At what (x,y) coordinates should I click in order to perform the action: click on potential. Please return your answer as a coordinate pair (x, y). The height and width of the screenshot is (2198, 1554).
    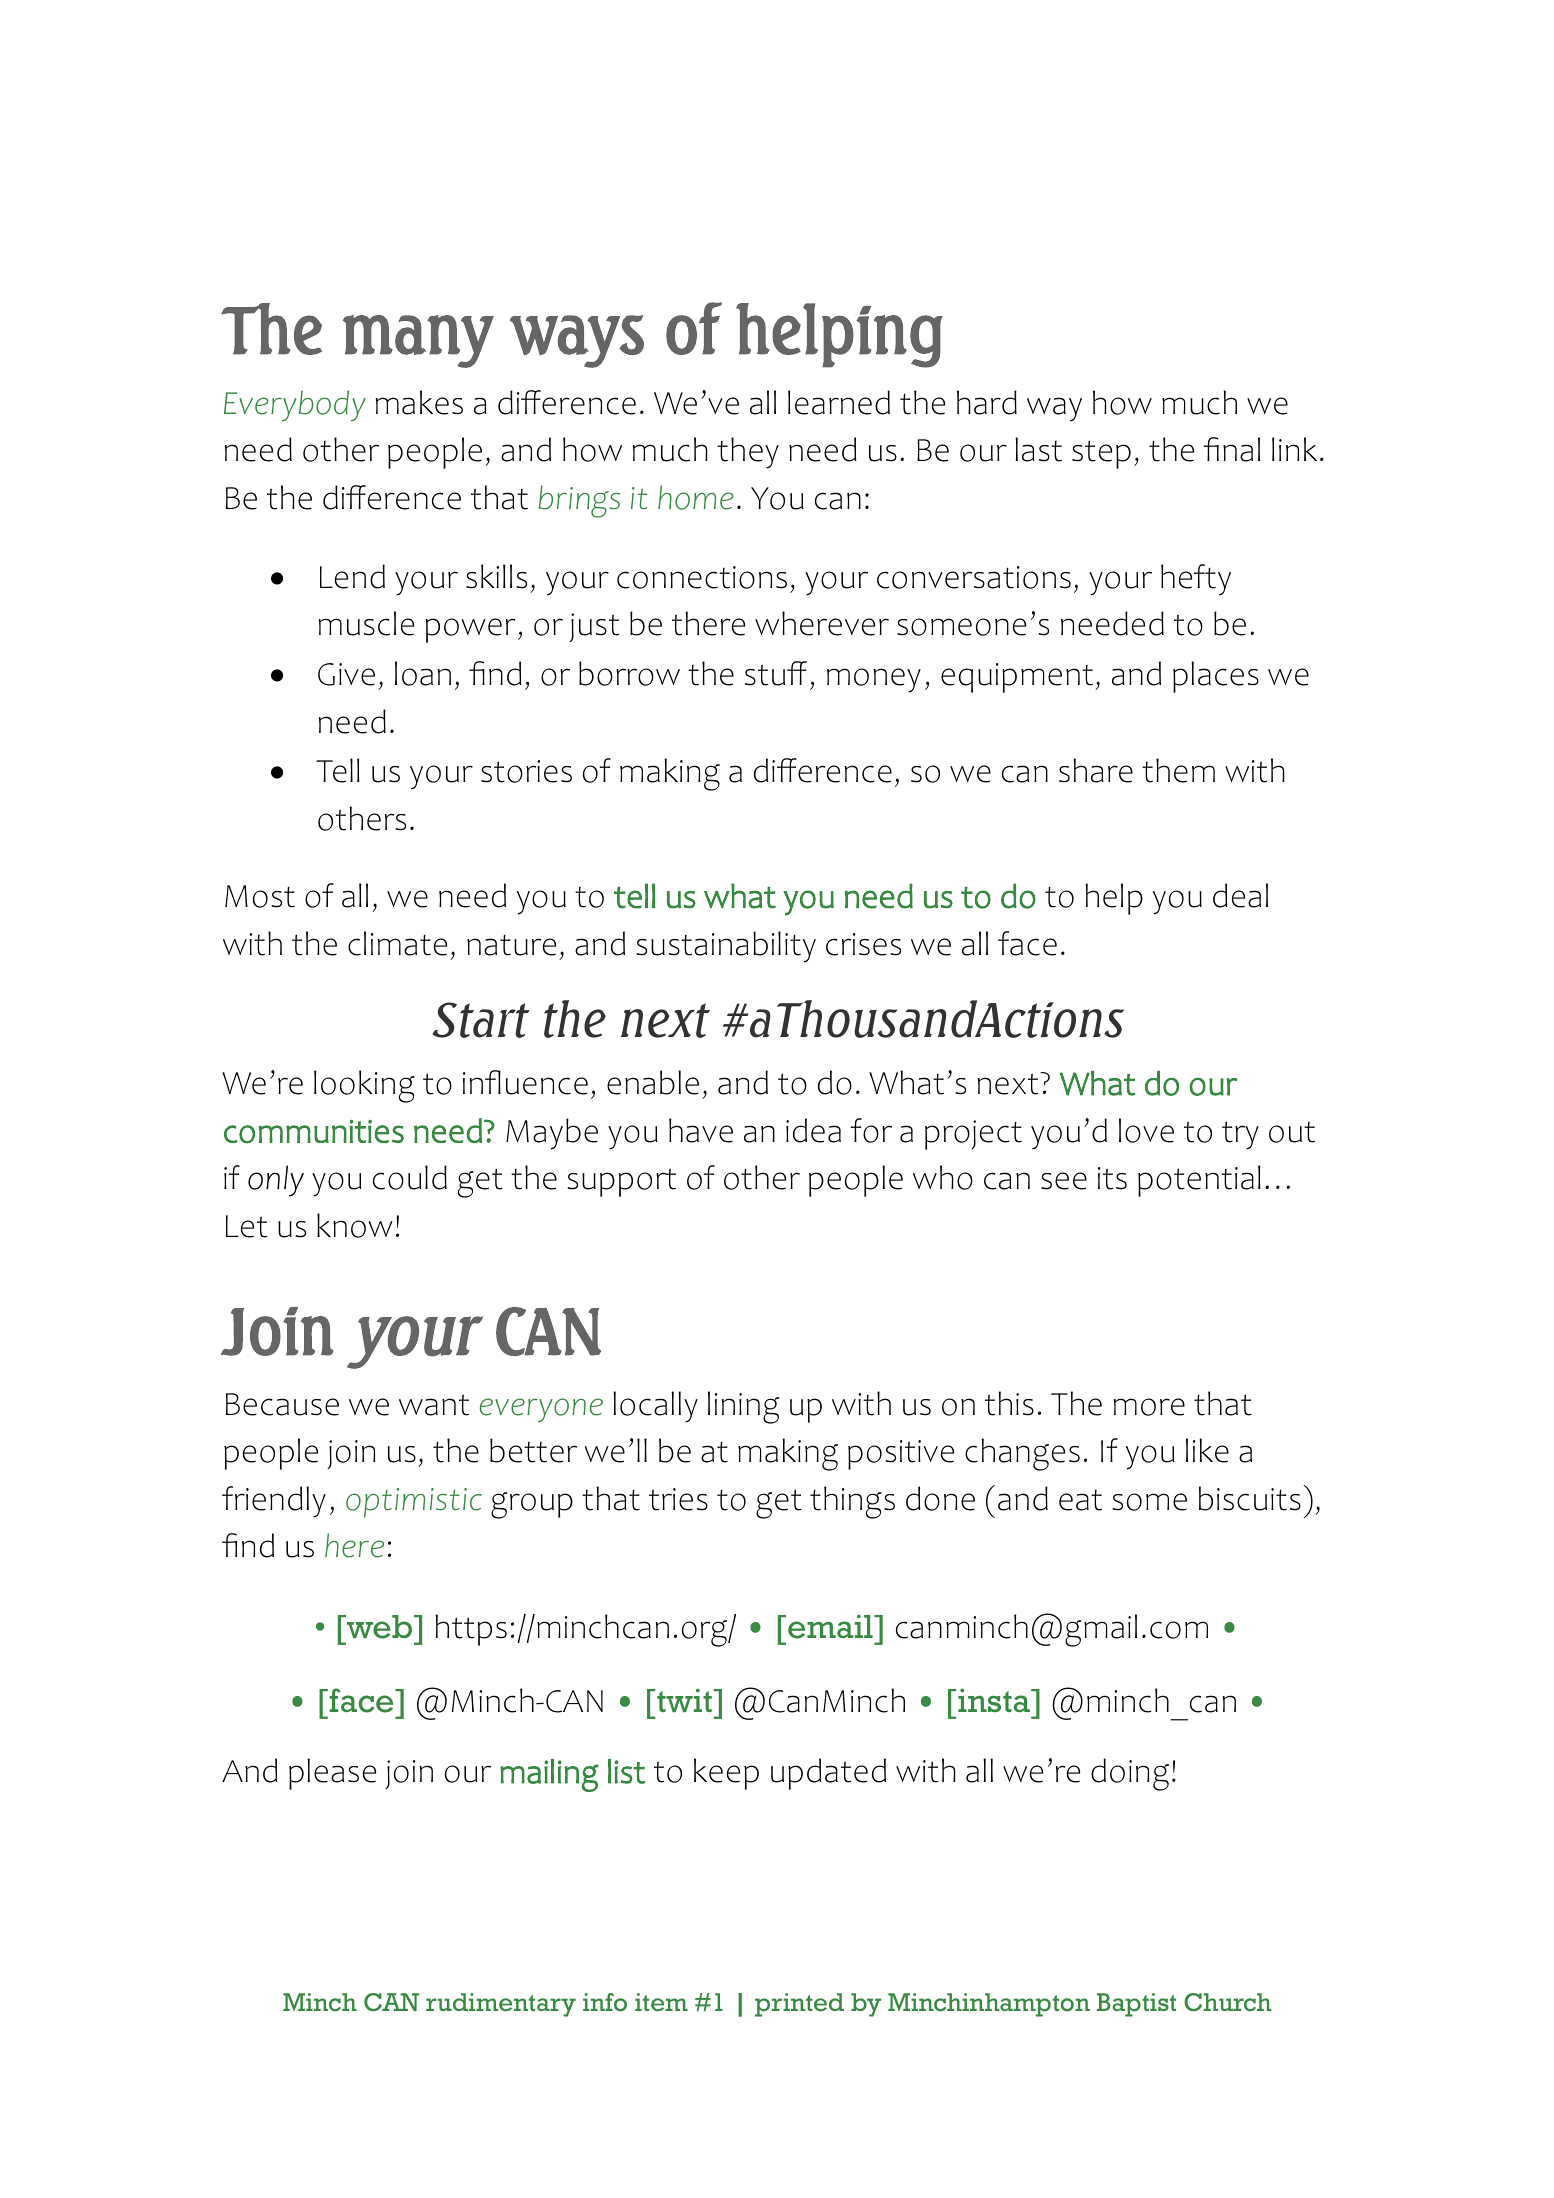
    Looking at the image, I should click on (1199, 1181).
